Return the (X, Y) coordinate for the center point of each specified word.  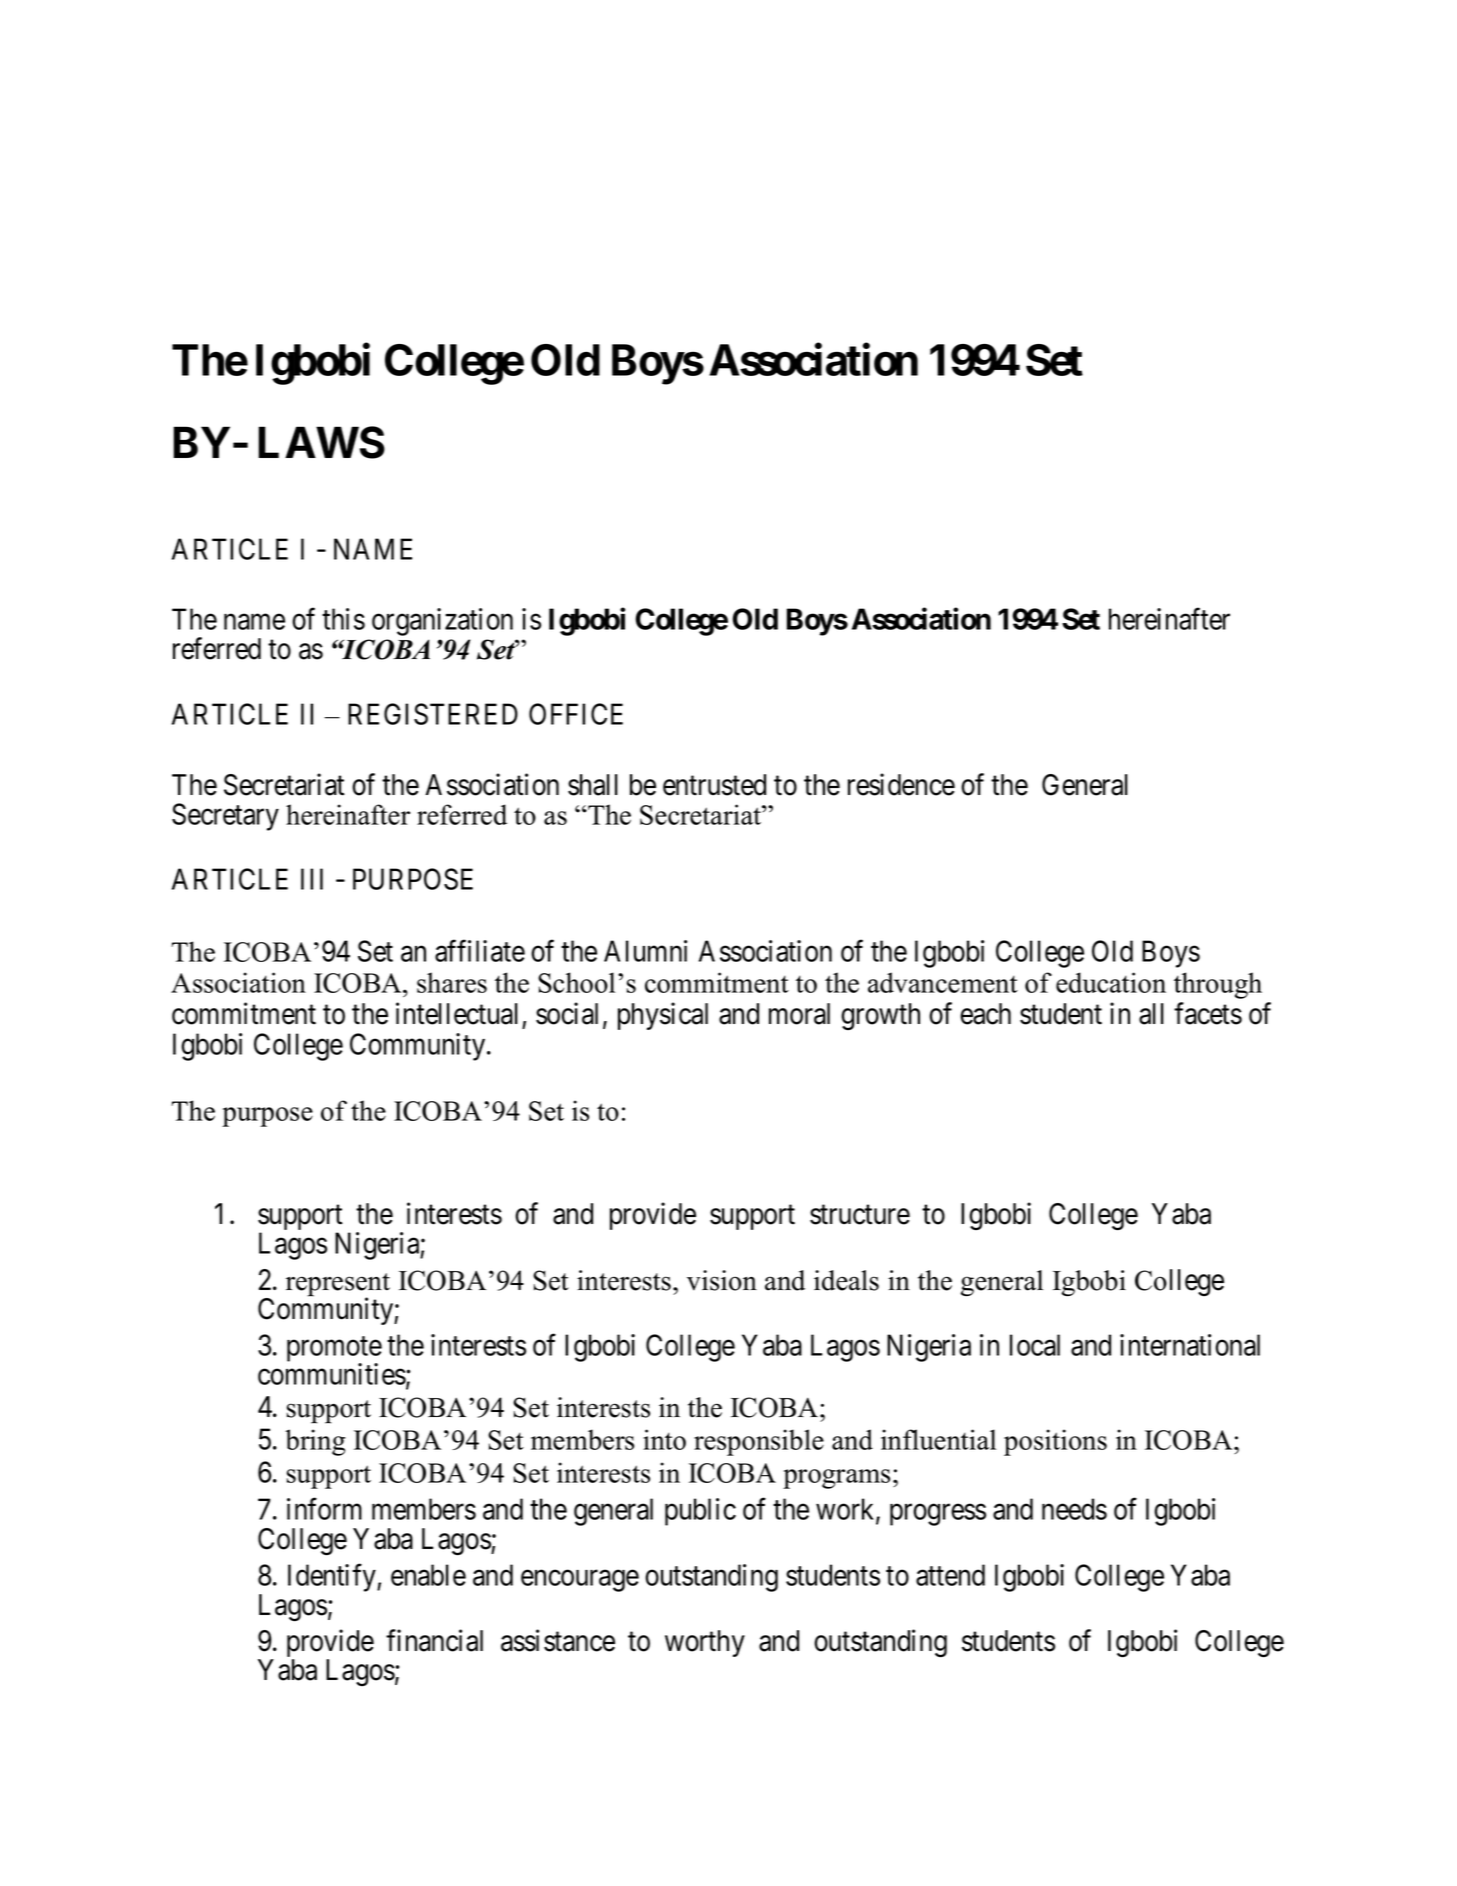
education (1111, 982)
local (1035, 1345)
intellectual (457, 1013)
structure (860, 1215)
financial (434, 1640)
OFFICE (576, 714)
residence (901, 784)
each (985, 1014)
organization (442, 622)
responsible (759, 1442)
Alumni (645, 951)
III (312, 879)
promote (334, 1350)
